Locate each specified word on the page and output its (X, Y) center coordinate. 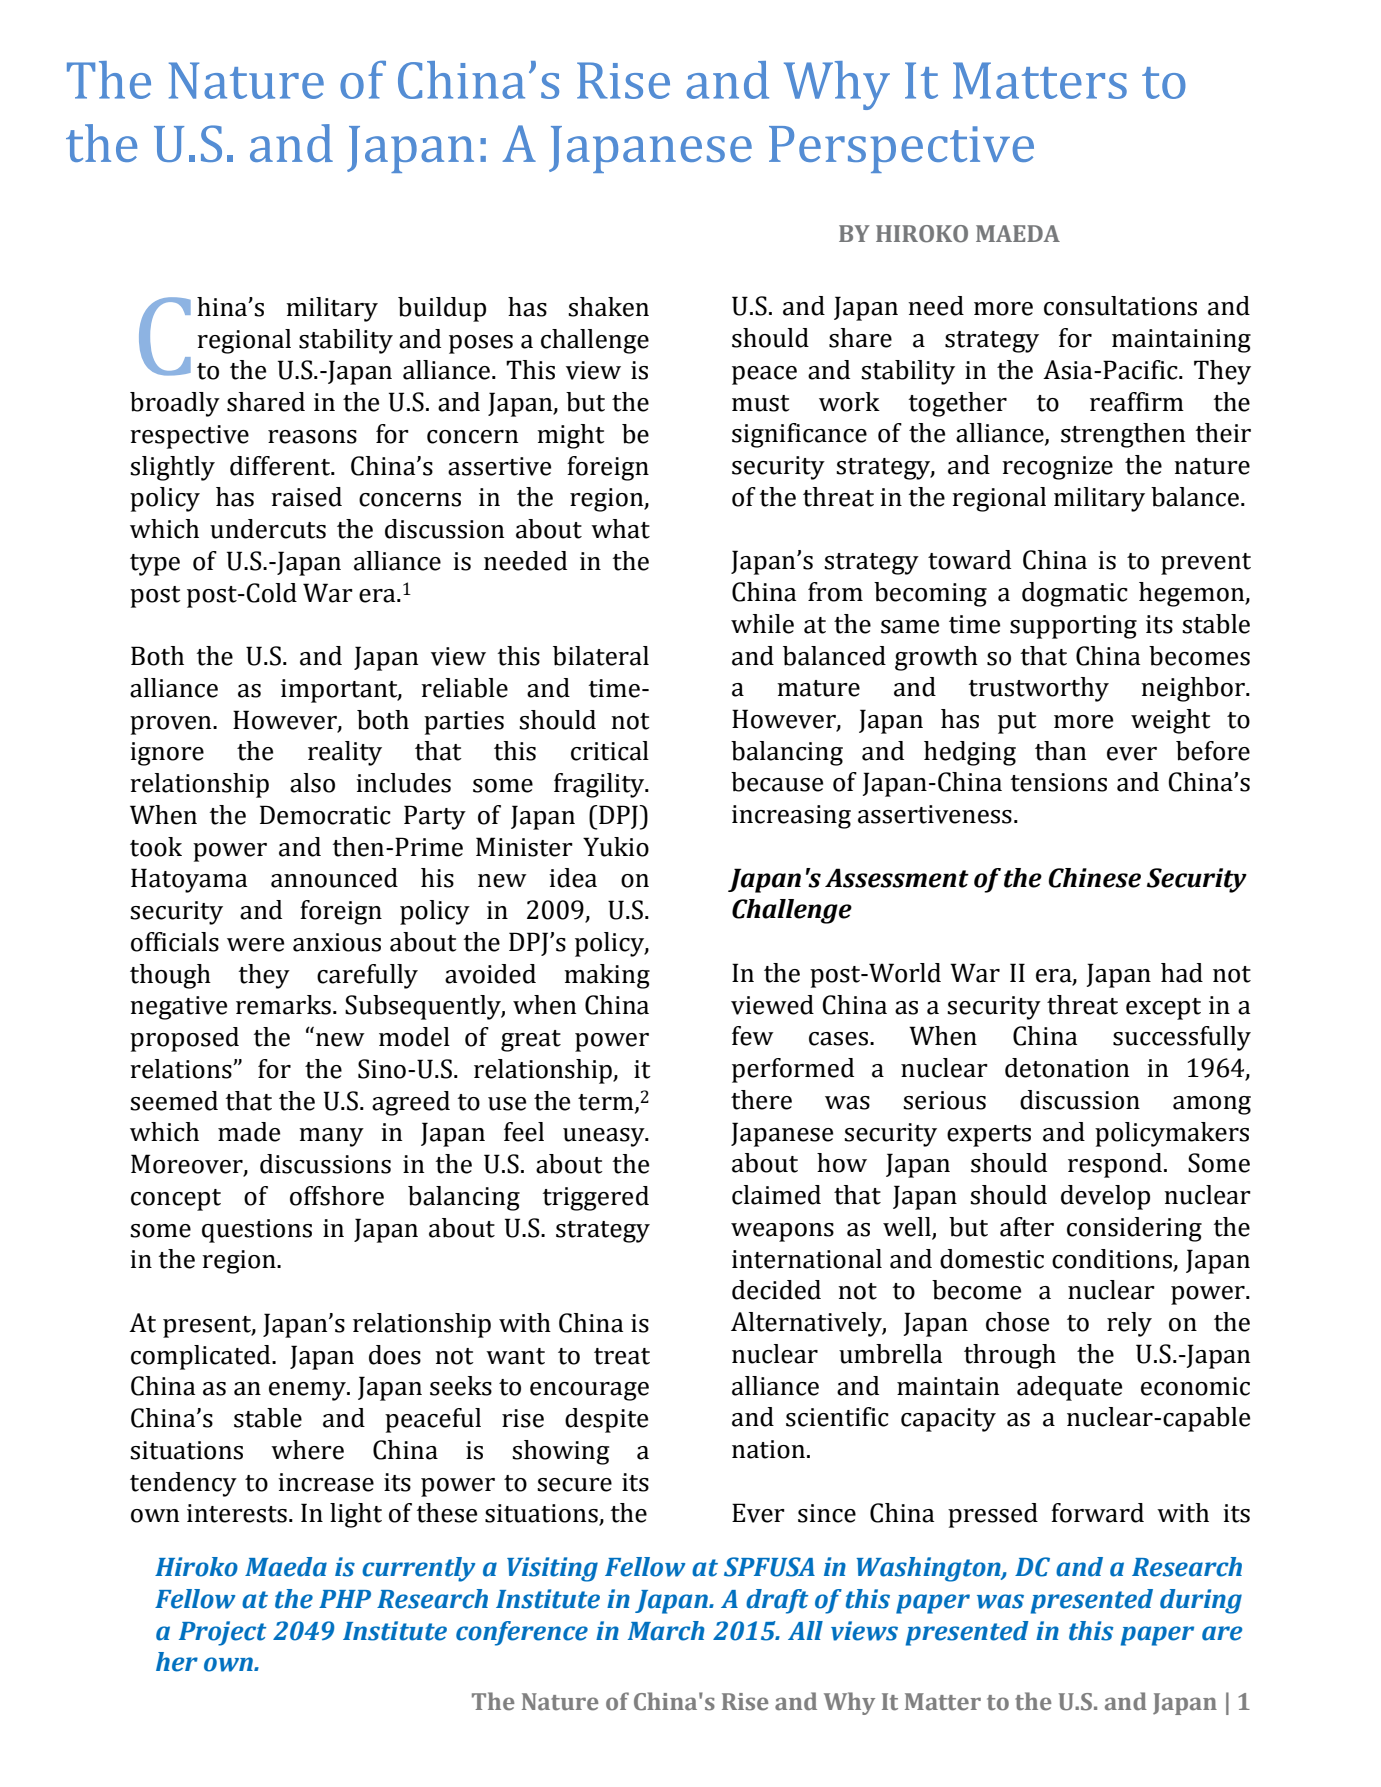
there (761, 1100)
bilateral (601, 656)
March (666, 1631)
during (1201, 1601)
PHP (345, 1599)
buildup (442, 309)
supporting (1073, 627)
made (249, 1132)
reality (345, 753)
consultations (1120, 306)
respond (1115, 1165)
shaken (608, 307)
